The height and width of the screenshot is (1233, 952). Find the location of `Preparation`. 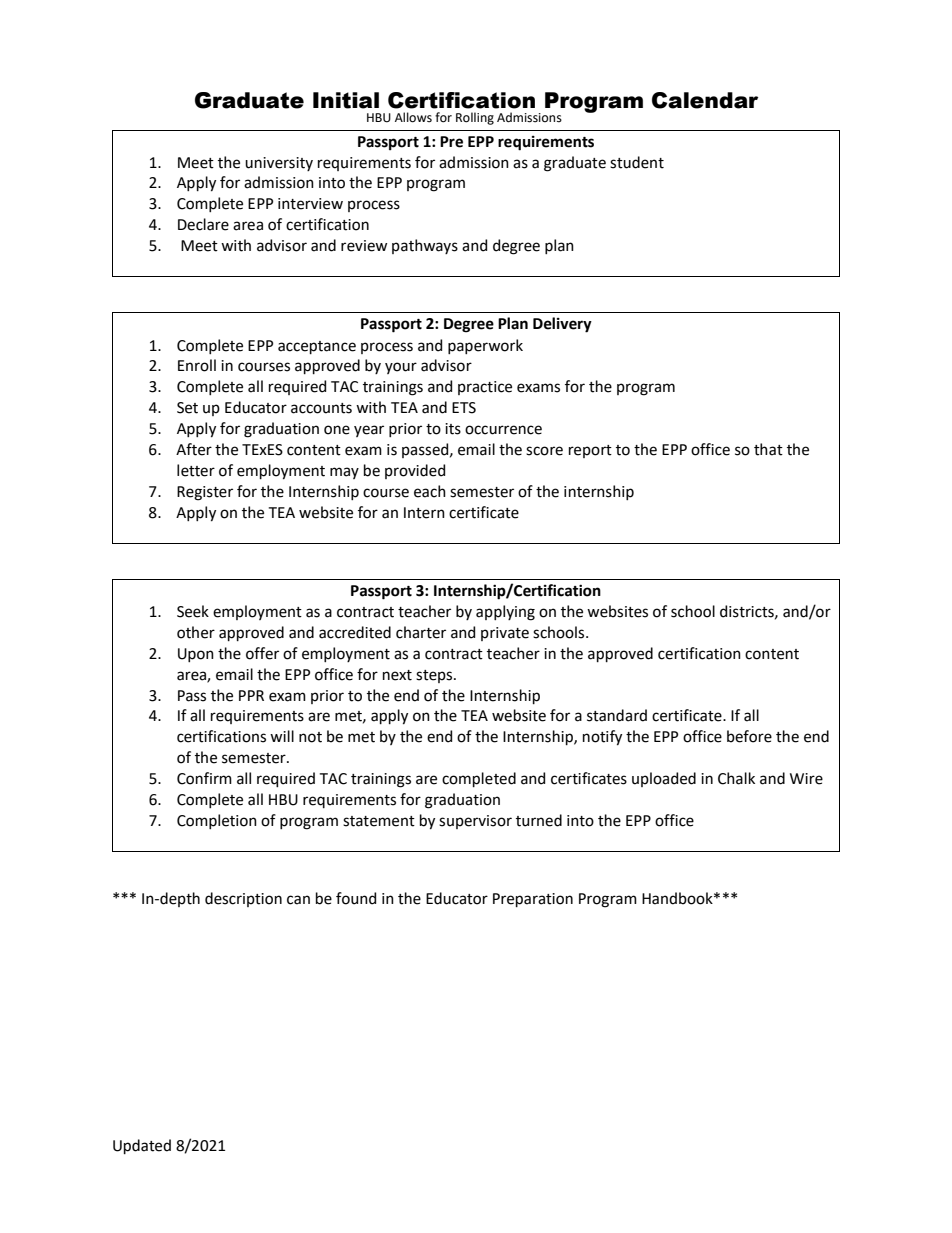

Preparation is located at coordinates (533, 900).
